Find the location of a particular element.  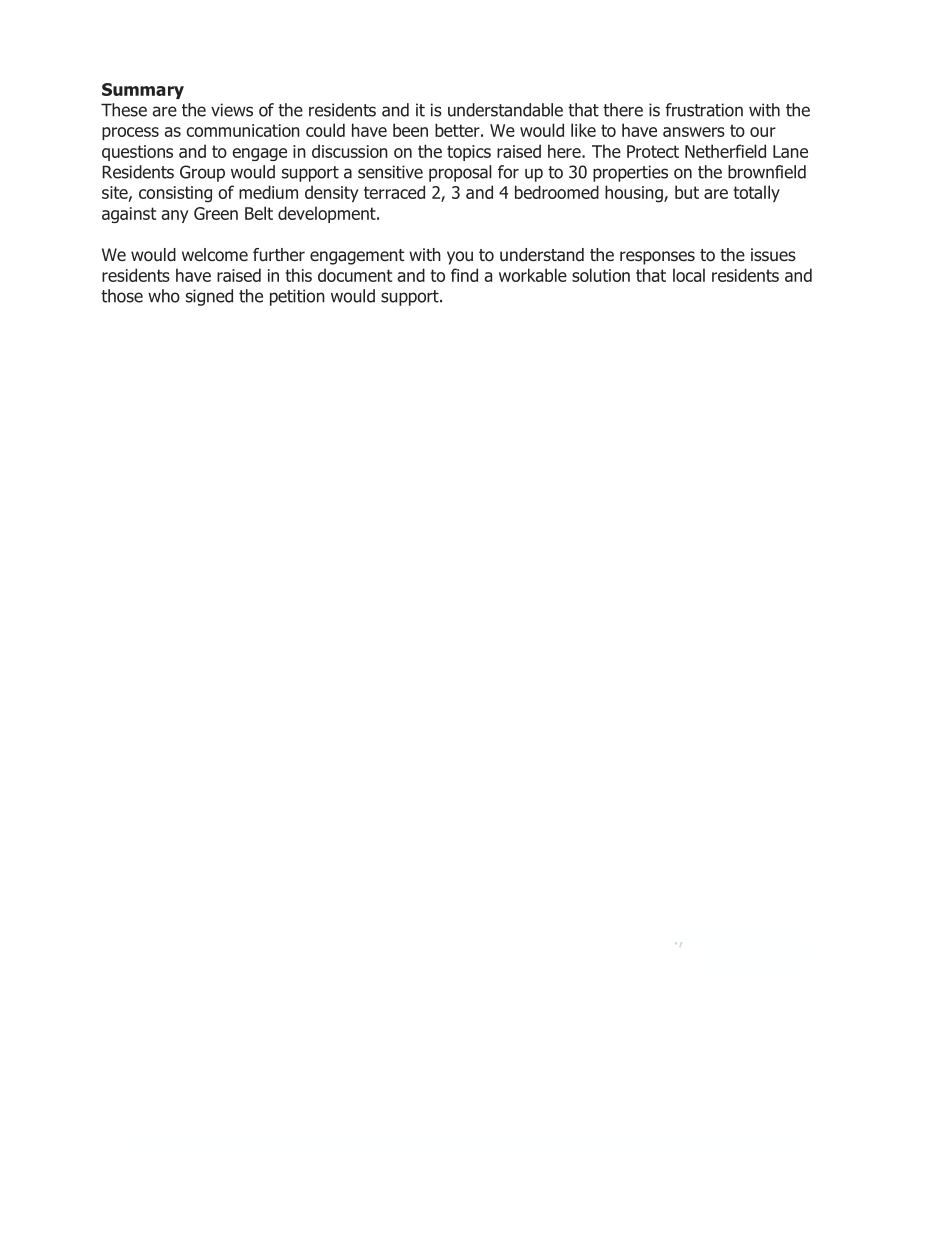

Green is located at coordinates (216, 213).
